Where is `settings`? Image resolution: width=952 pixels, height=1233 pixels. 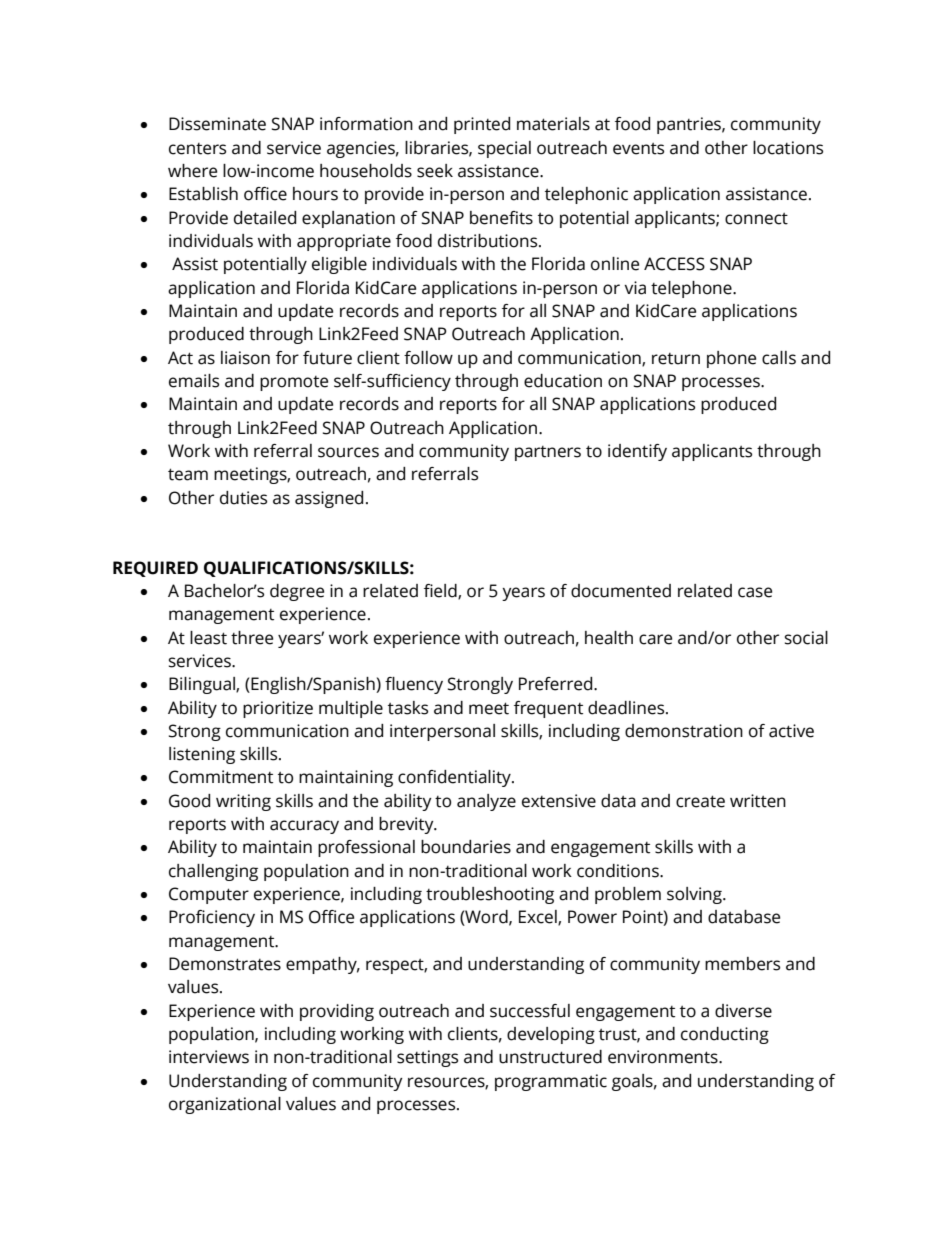
settings is located at coordinates (427, 1058).
